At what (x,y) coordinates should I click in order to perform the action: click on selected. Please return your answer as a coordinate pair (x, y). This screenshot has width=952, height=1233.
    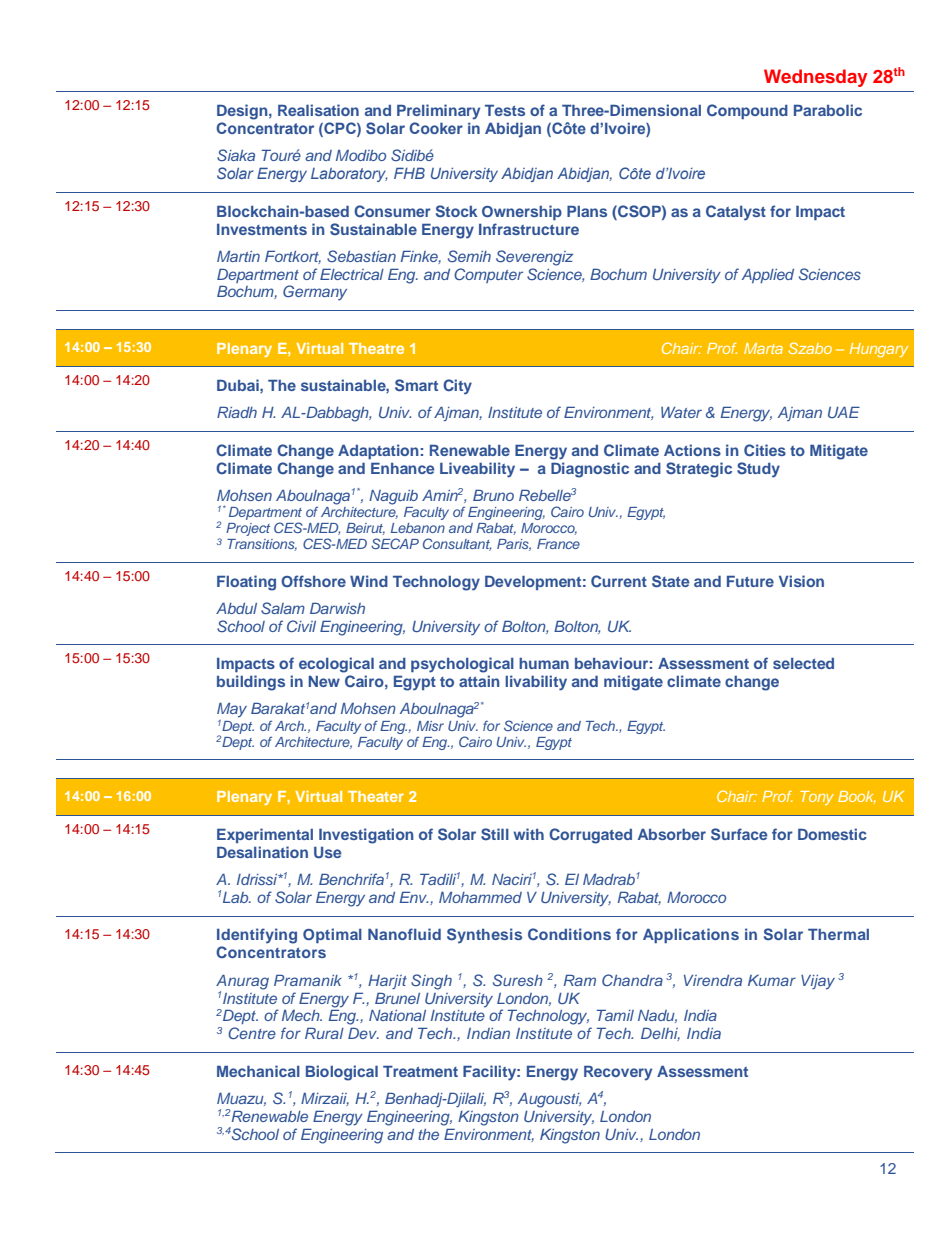
    Looking at the image, I should click on (803, 663).
